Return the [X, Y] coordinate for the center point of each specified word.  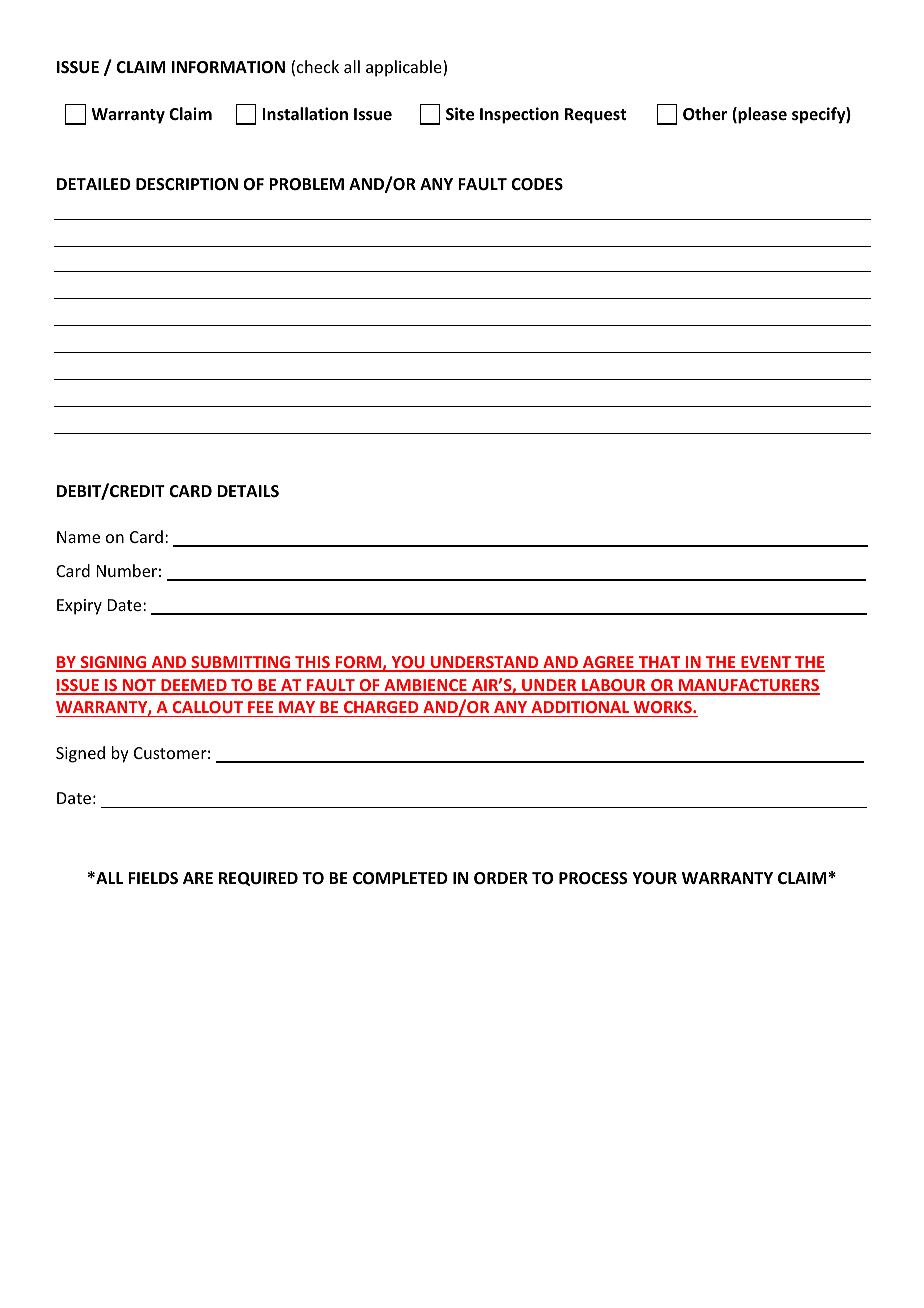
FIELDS [153, 878]
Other [705, 114]
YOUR [655, 878]
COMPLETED [400, 878]
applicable [405, 68]
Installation [305, 113]
